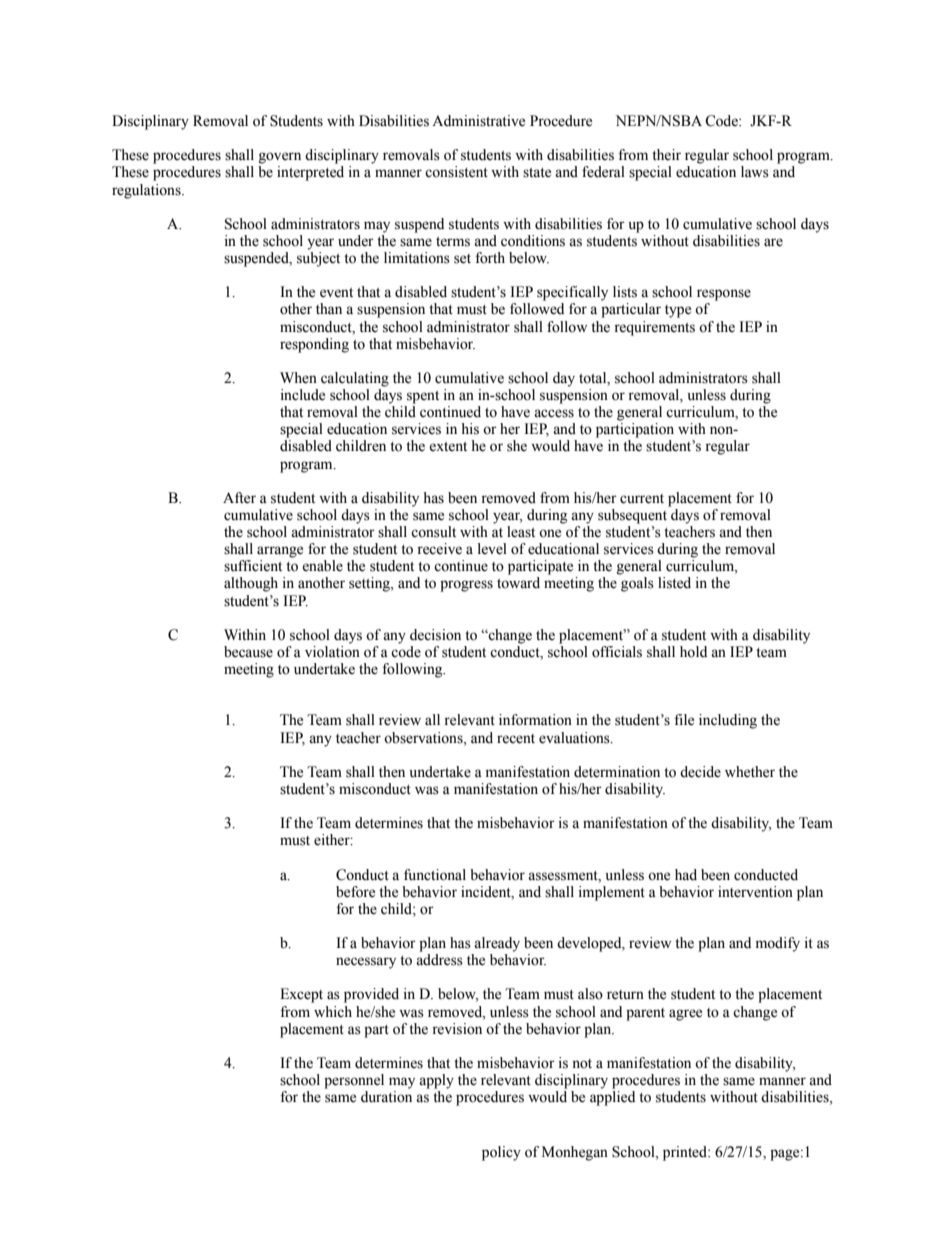 Image resolution: width=952 pixels, height=1233 pixels. I want to click on consistent, so click(456, 172).
